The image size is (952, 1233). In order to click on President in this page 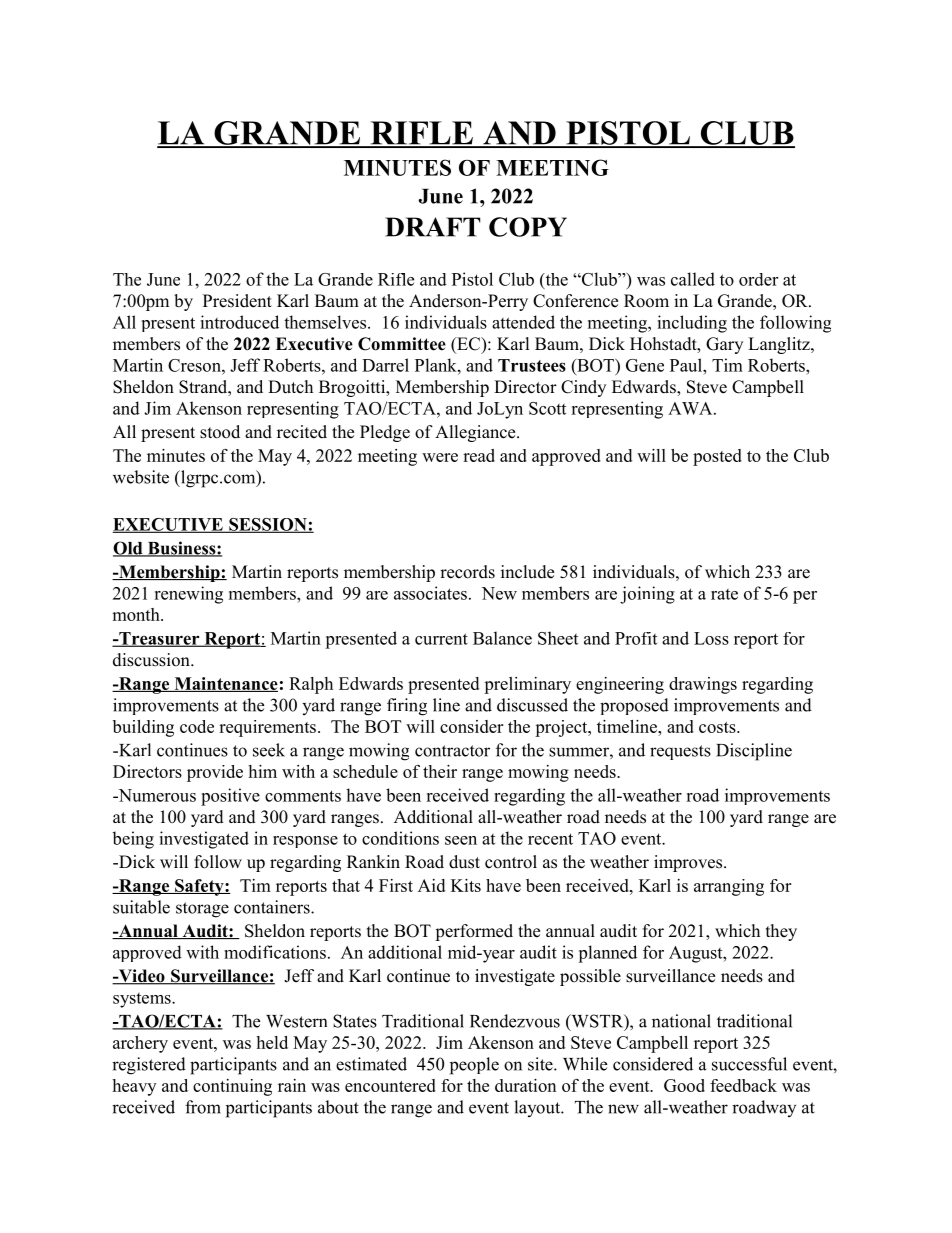, I will do `click(237, 301)`.
